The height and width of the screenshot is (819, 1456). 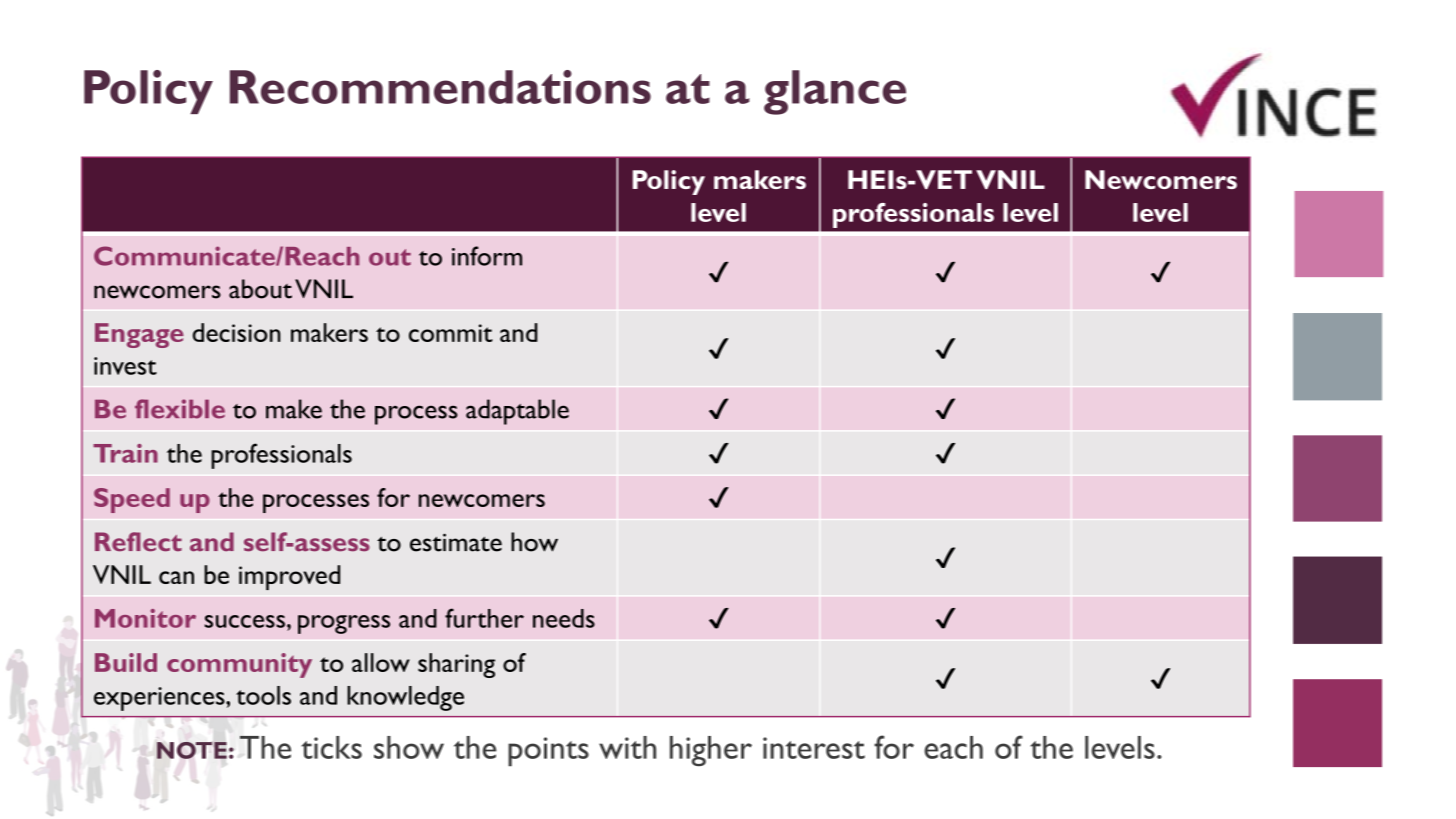 What do you see at coordinates (180, 409) in the screenshot?
I see `flexible` at bounding box center [180, 409].
